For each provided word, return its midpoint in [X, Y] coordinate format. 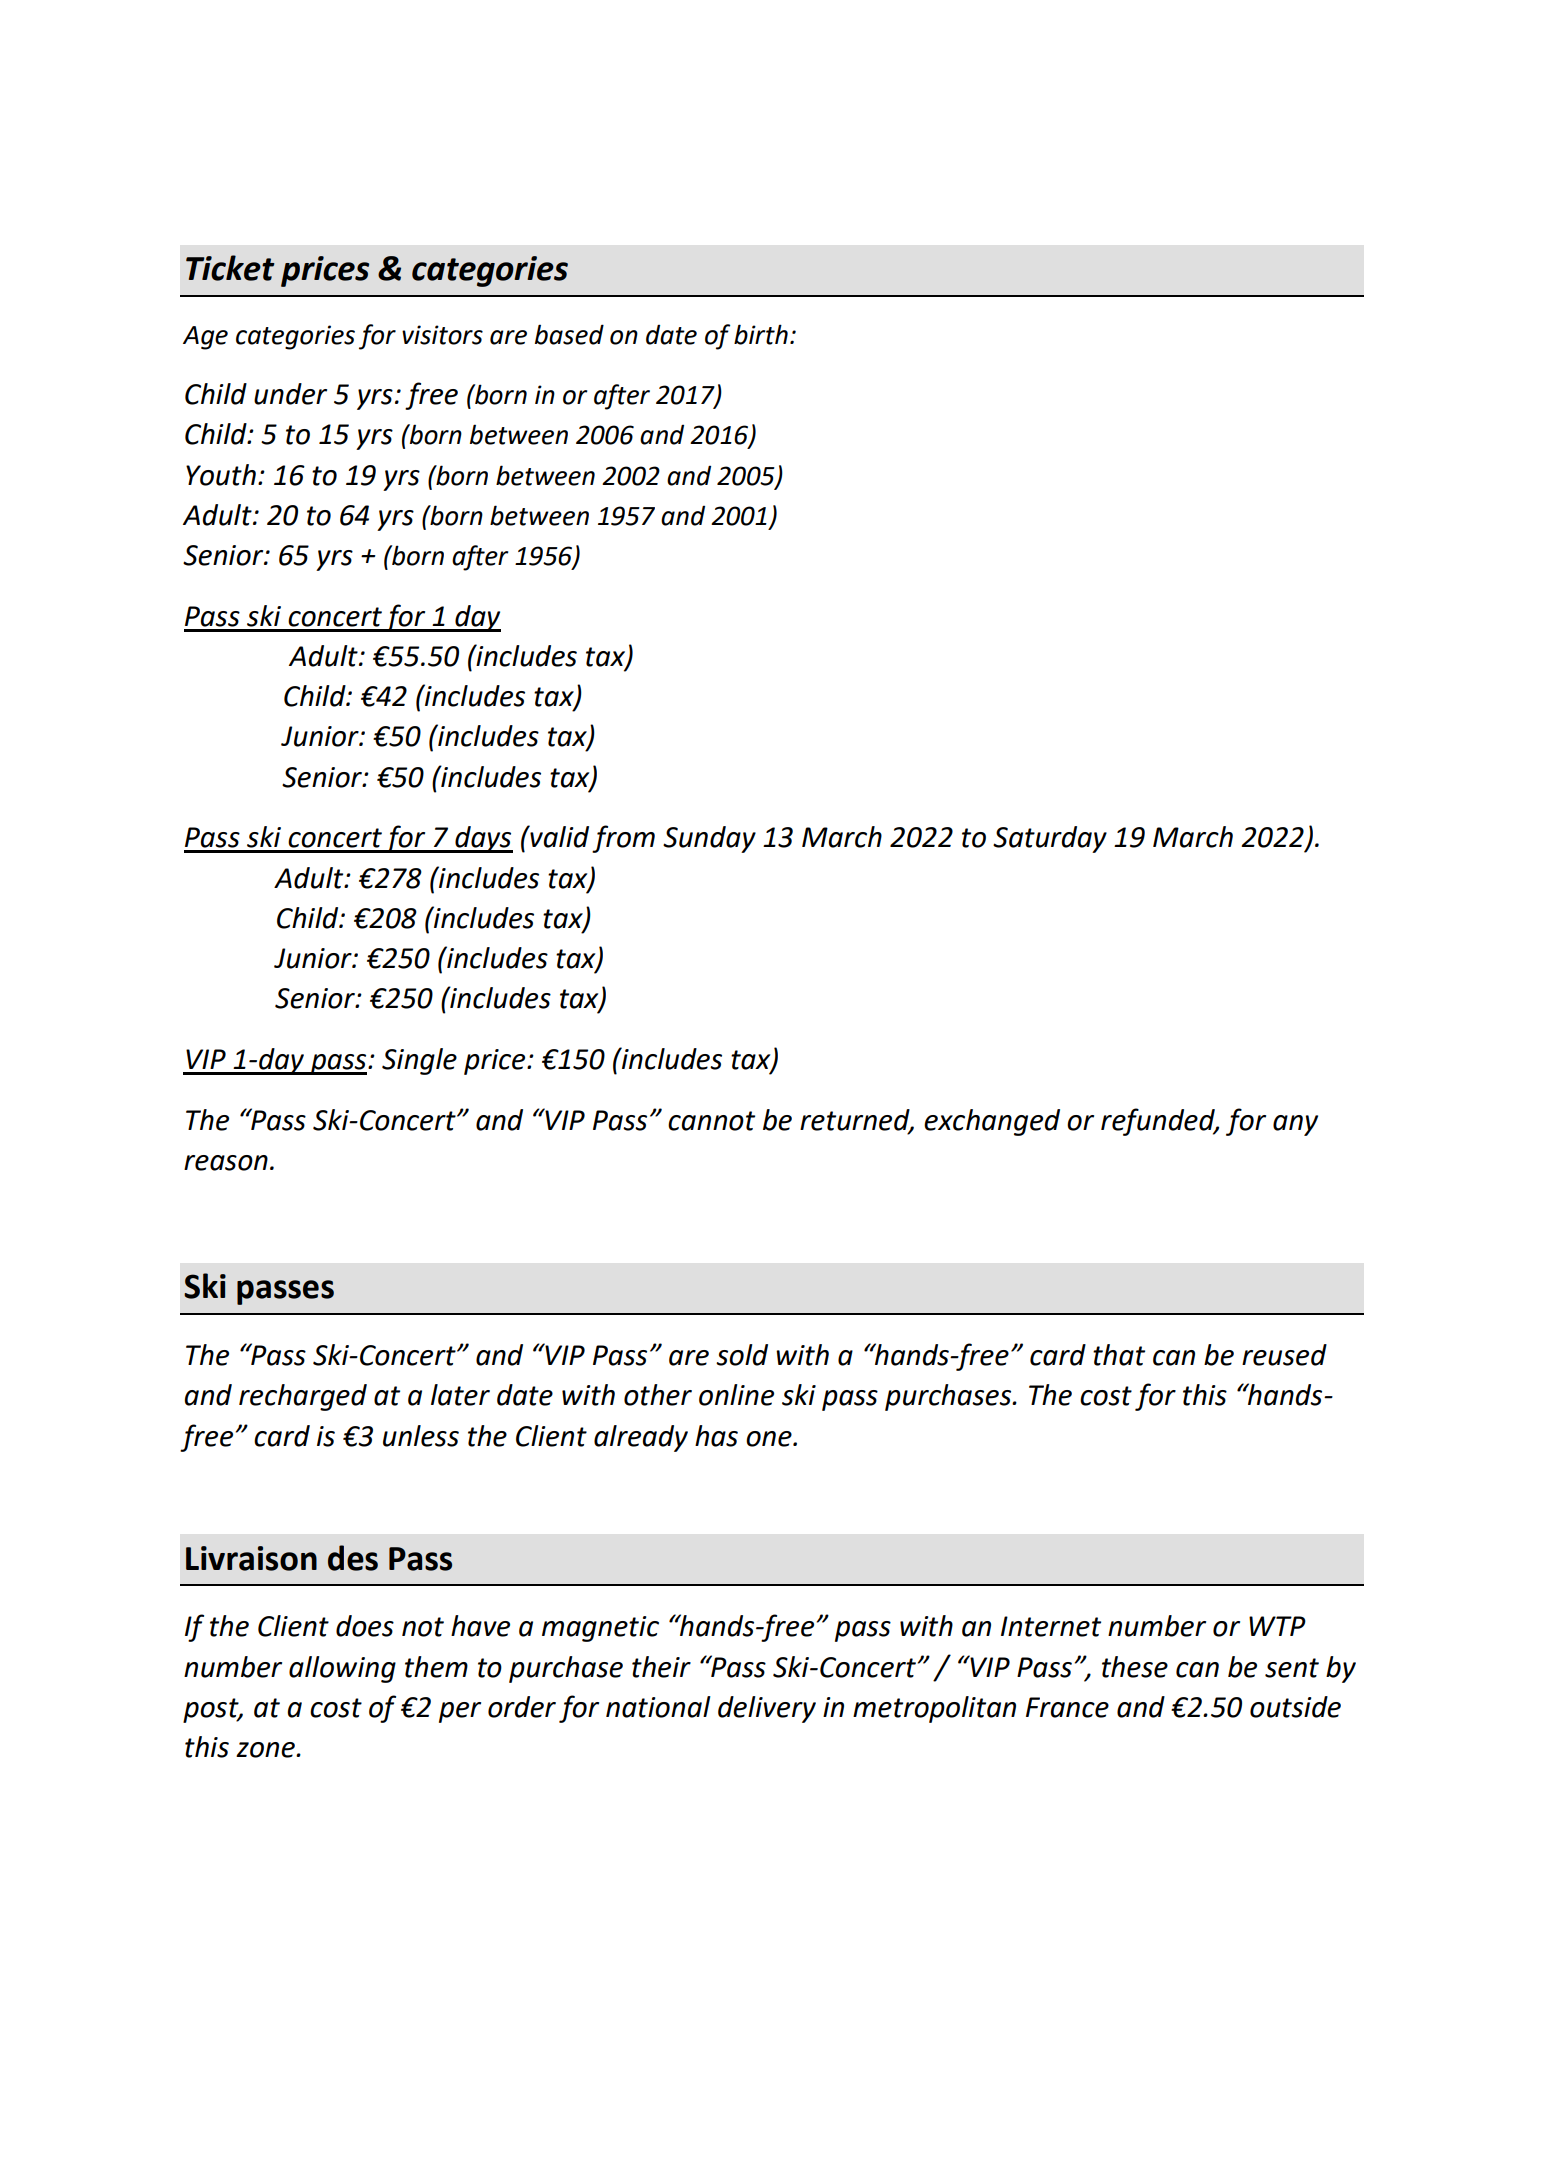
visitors [442, 335]
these [1135, 1667]
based [569, 334]
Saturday [1050, 839]
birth [761, 334]
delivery [767, 1709]
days [483, 839]
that [1119, 1355]
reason [226, 1163]
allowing [342, 1669]
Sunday [709, 839]
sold [742, 1355]
